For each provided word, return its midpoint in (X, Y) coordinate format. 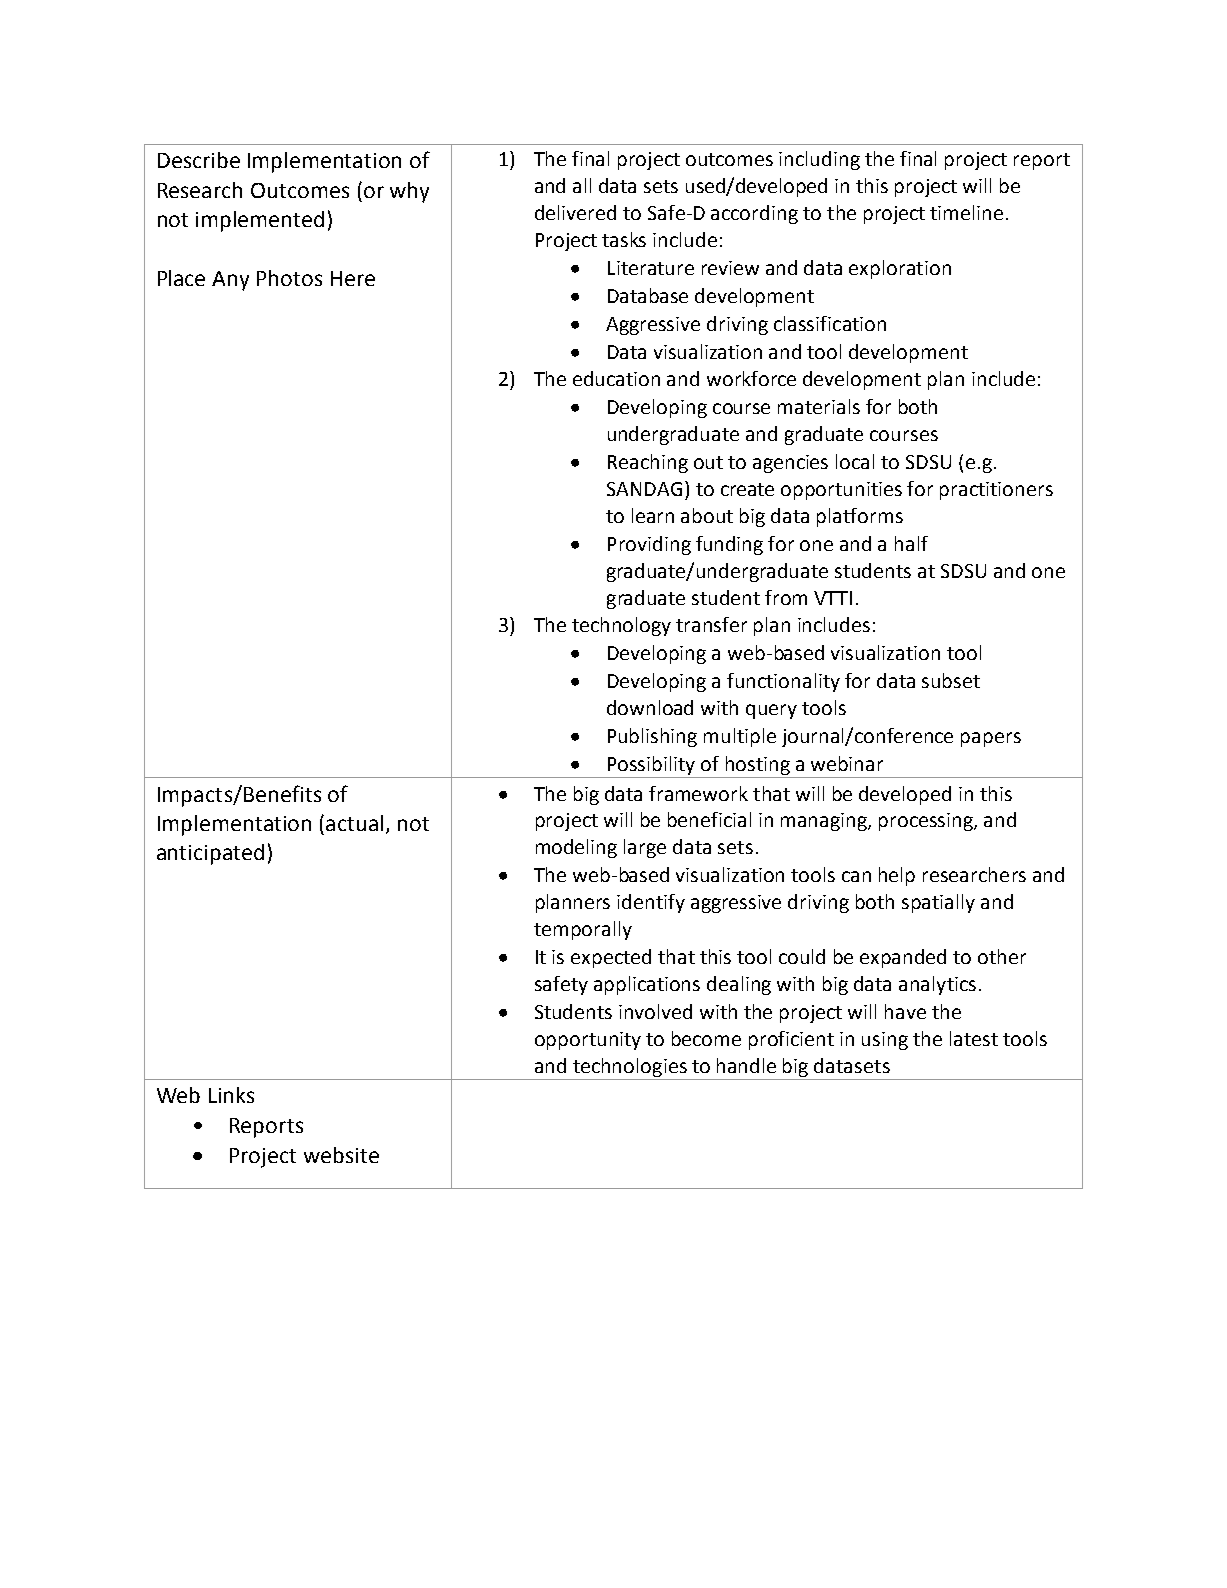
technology (621, 626)
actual (354, 823)
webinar (847, 763)
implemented (260, 221)
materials (819, 406)
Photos (289, 278)
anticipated (210, 854)
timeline (966, 212)
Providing (649, 545)
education (616, 378)
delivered (575, 212)
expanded (903, 958)
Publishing (652, 737)
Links (231, 1095)
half (911, 543)
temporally (583, 930)
